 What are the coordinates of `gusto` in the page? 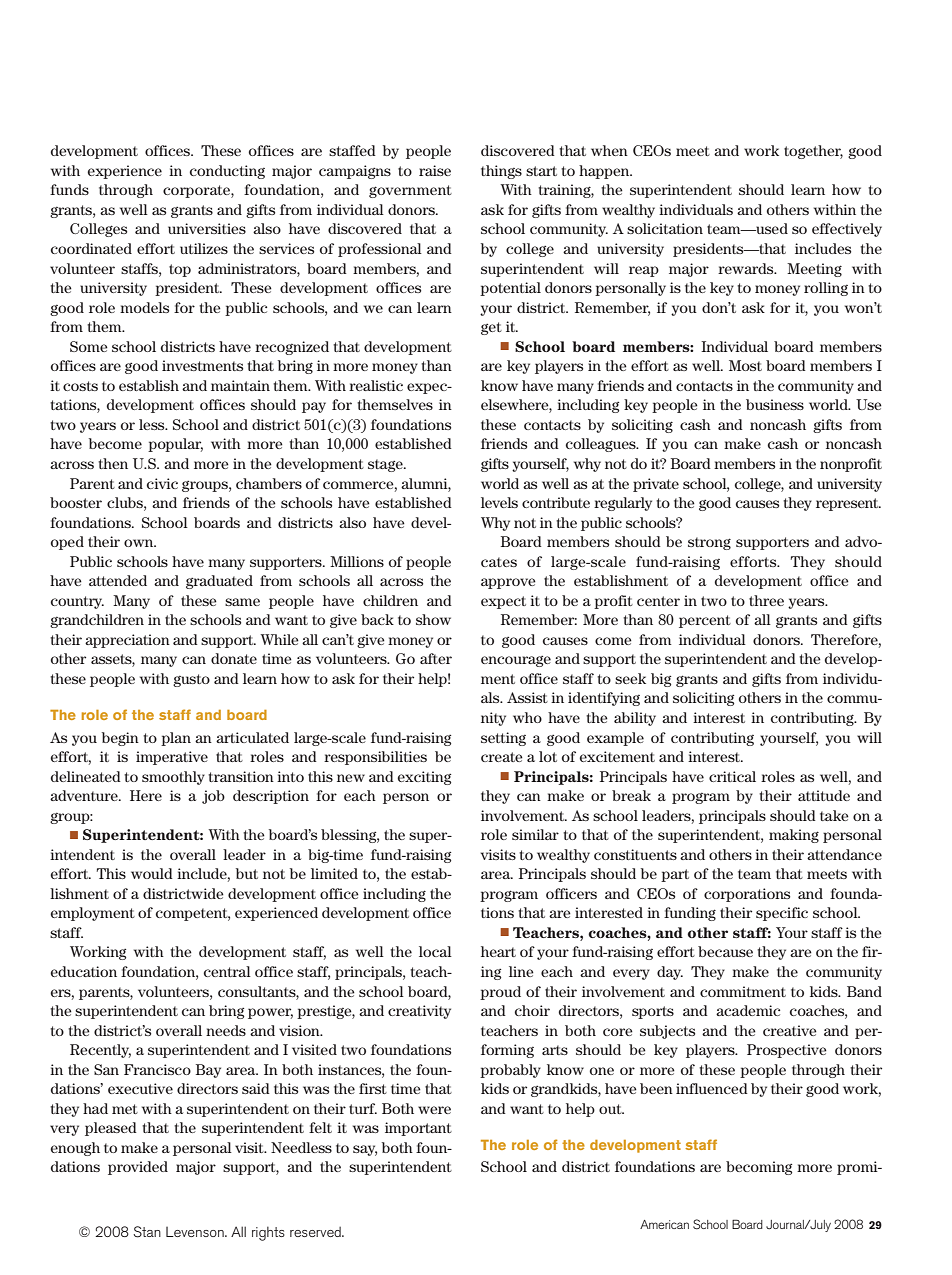 It's located at (191, 680).
